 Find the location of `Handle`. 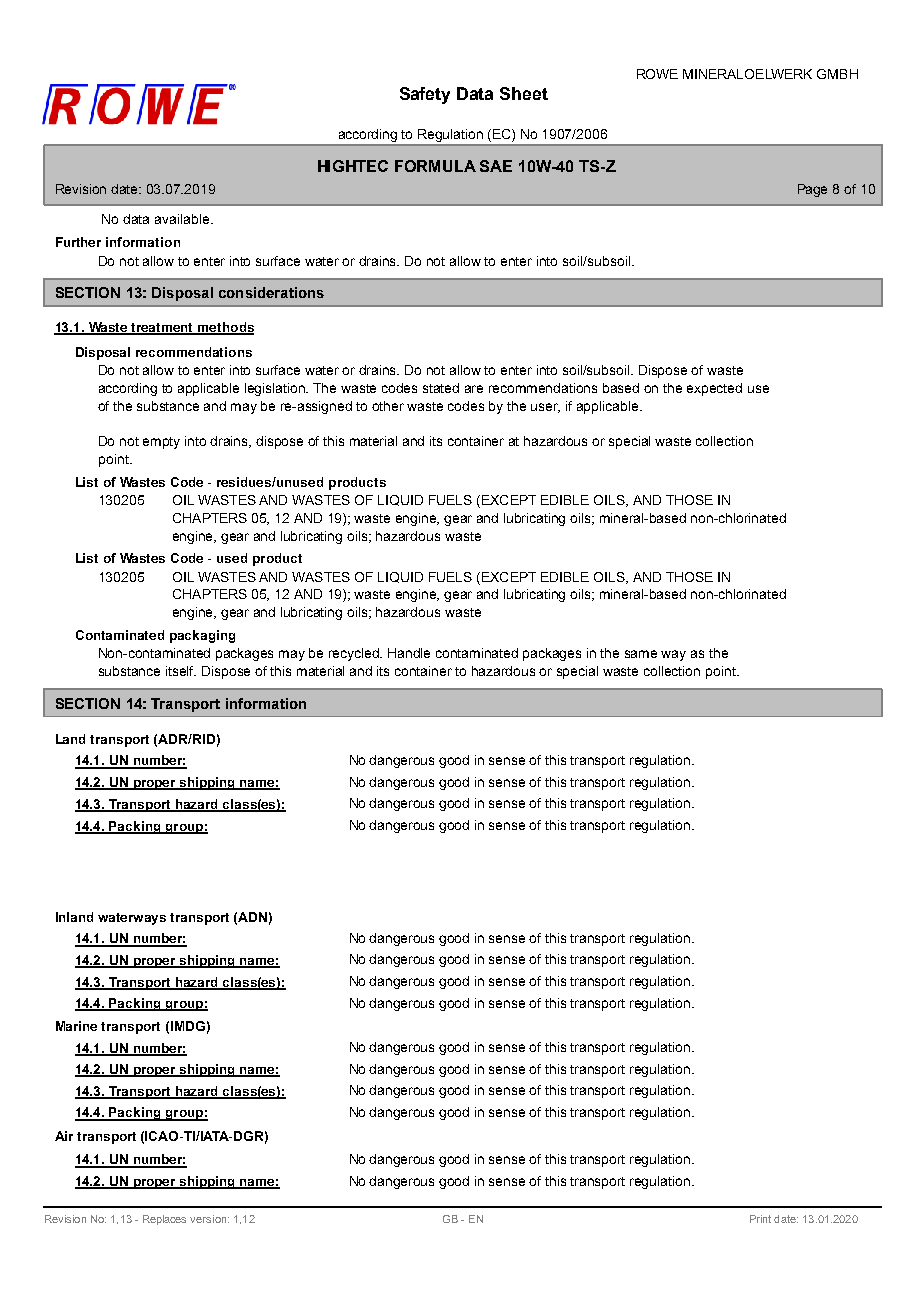

Handle is located at coordinates (409, 653).
